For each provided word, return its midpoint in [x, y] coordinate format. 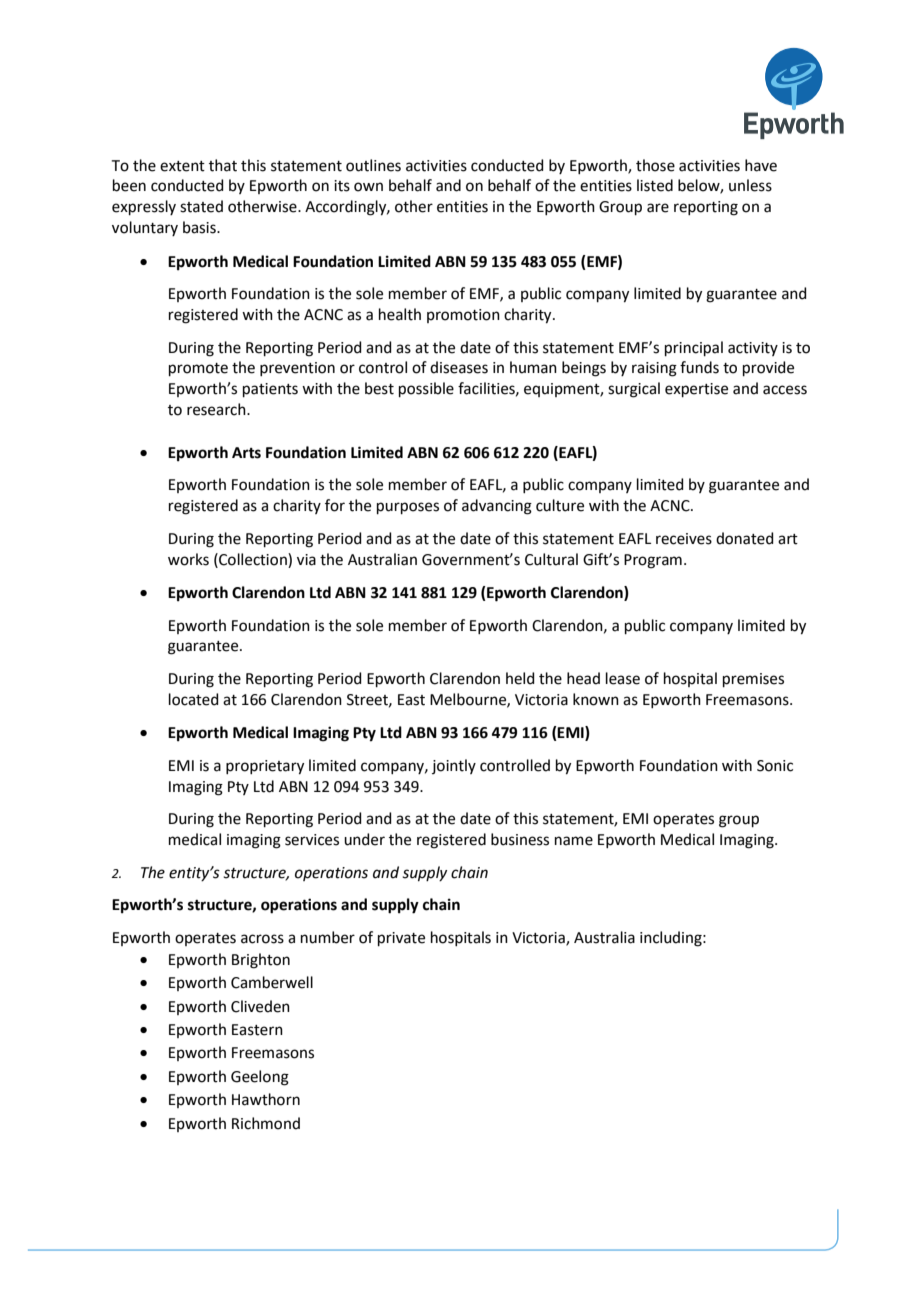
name [574, 841]
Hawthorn [266, 1099]
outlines [373, 165]
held [520, 678]
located [194, 699]
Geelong [260, 1078]
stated [201, 206]
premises [753, 680]
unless [750, 185]
